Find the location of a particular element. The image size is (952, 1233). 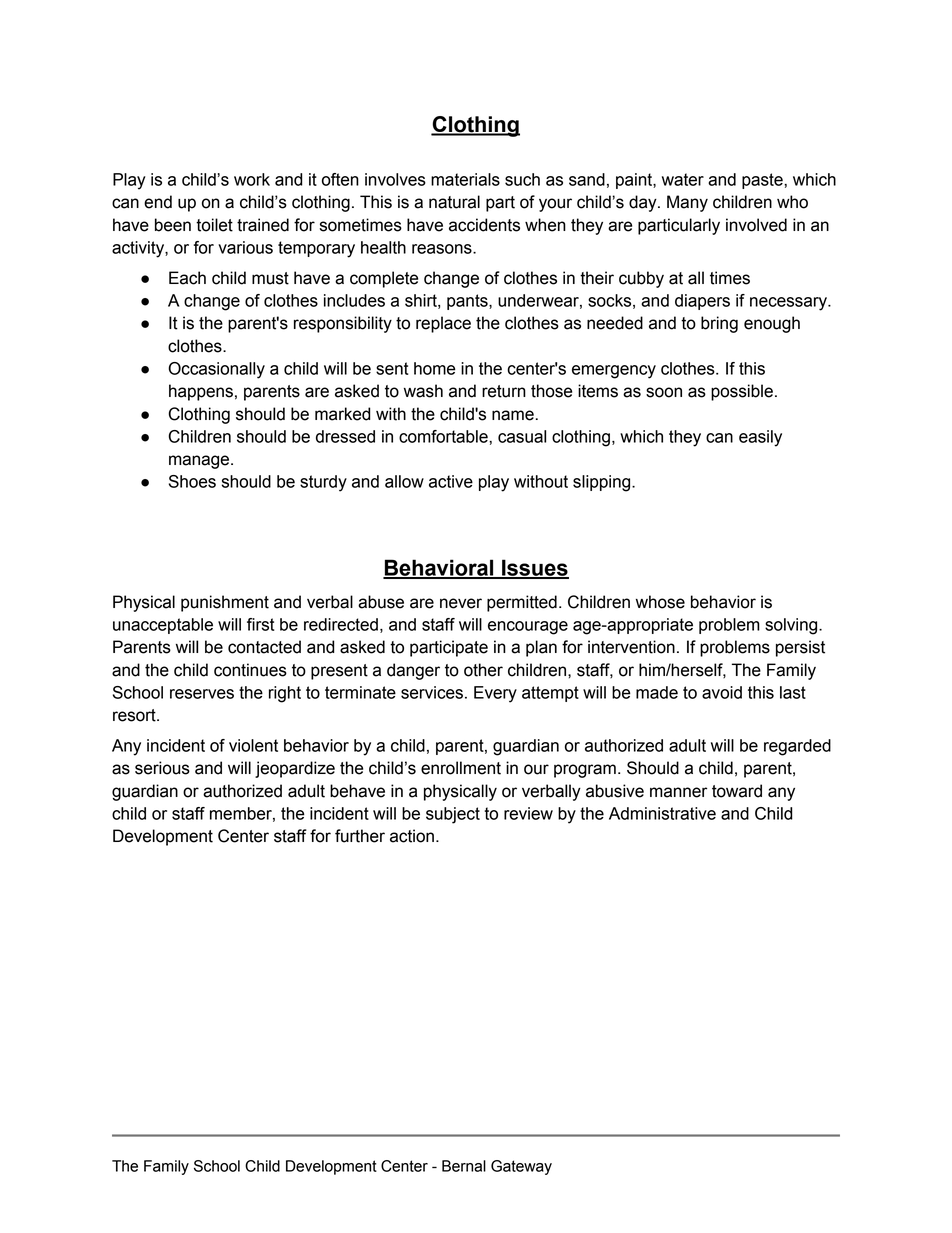

active is located at coordinates (451, 481).
